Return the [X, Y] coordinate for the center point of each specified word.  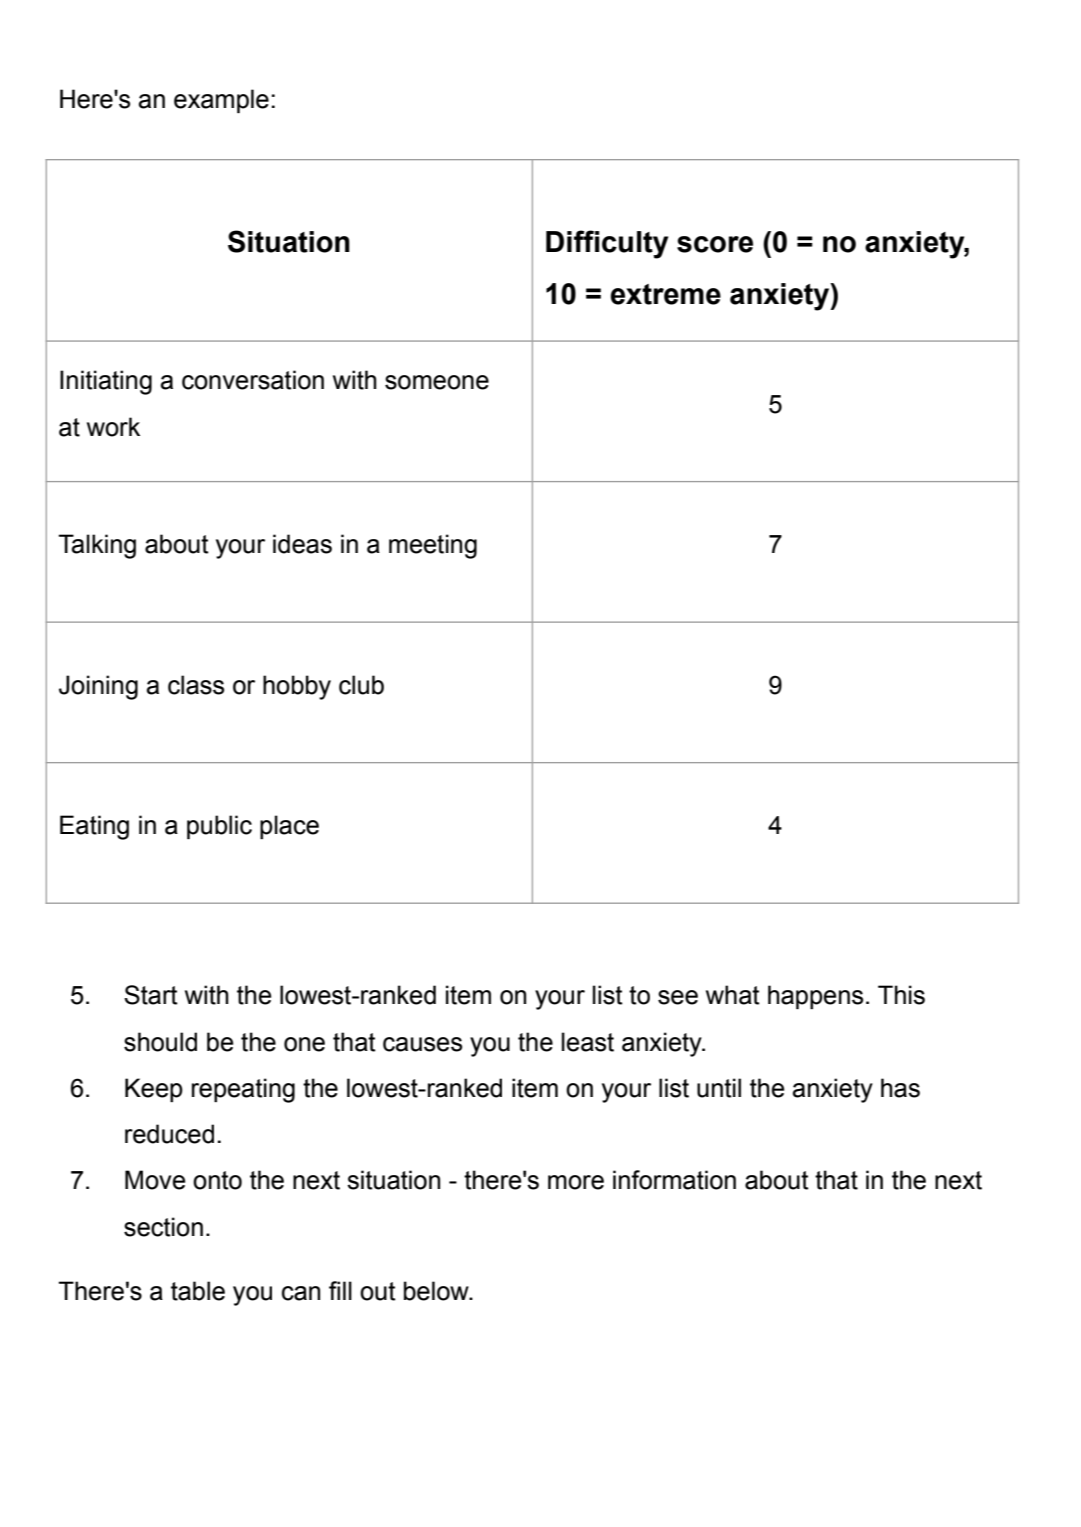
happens [815, 997]
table [198, 1291]
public [219, 827]
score [715, 244]
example [221, 101]
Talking [97, 546]
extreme [665, 294]
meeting [433, 546]
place [289, 827]
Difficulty [607, 244]
